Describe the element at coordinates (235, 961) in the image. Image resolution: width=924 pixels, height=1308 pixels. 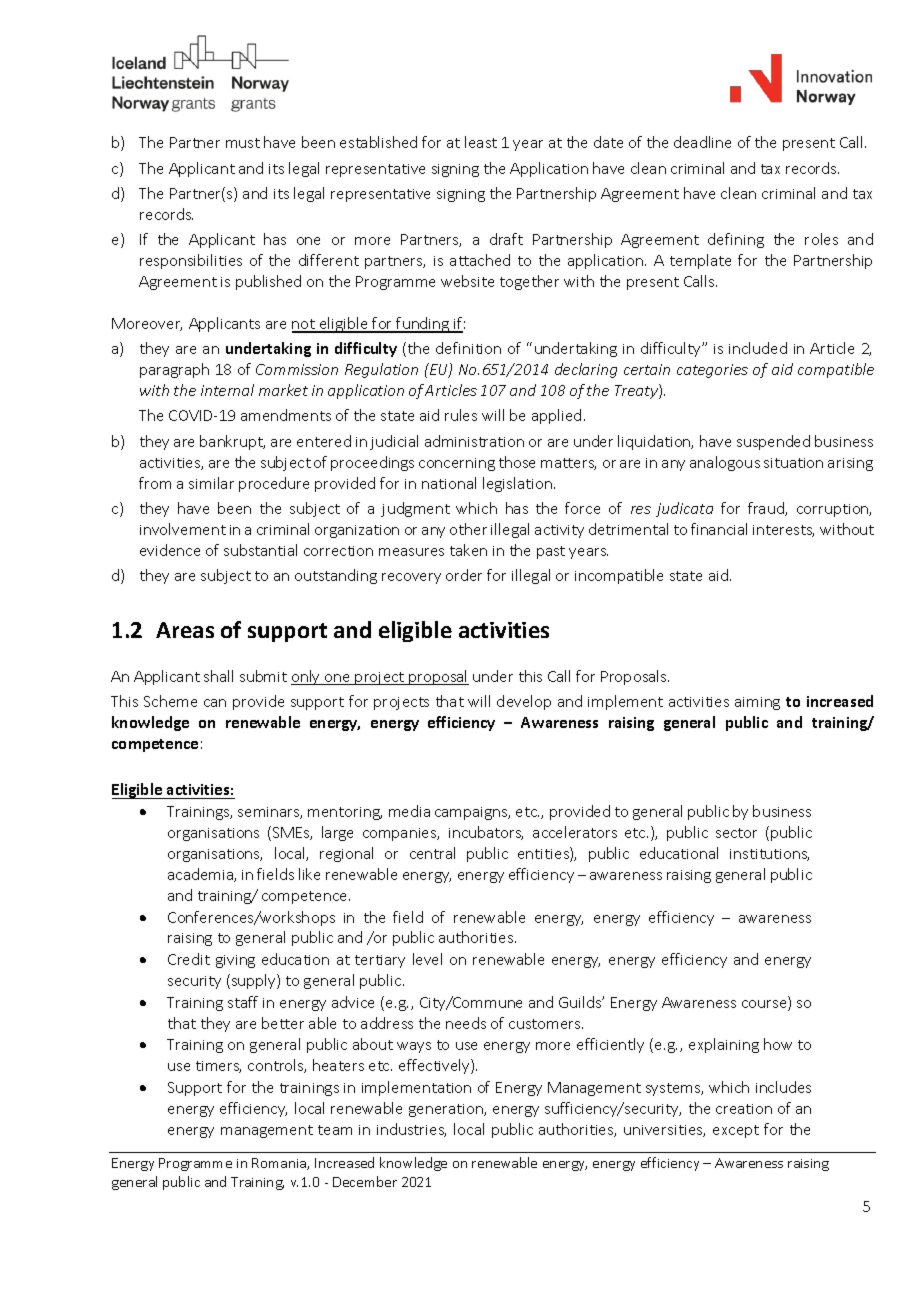
I see `giving` at that location.
